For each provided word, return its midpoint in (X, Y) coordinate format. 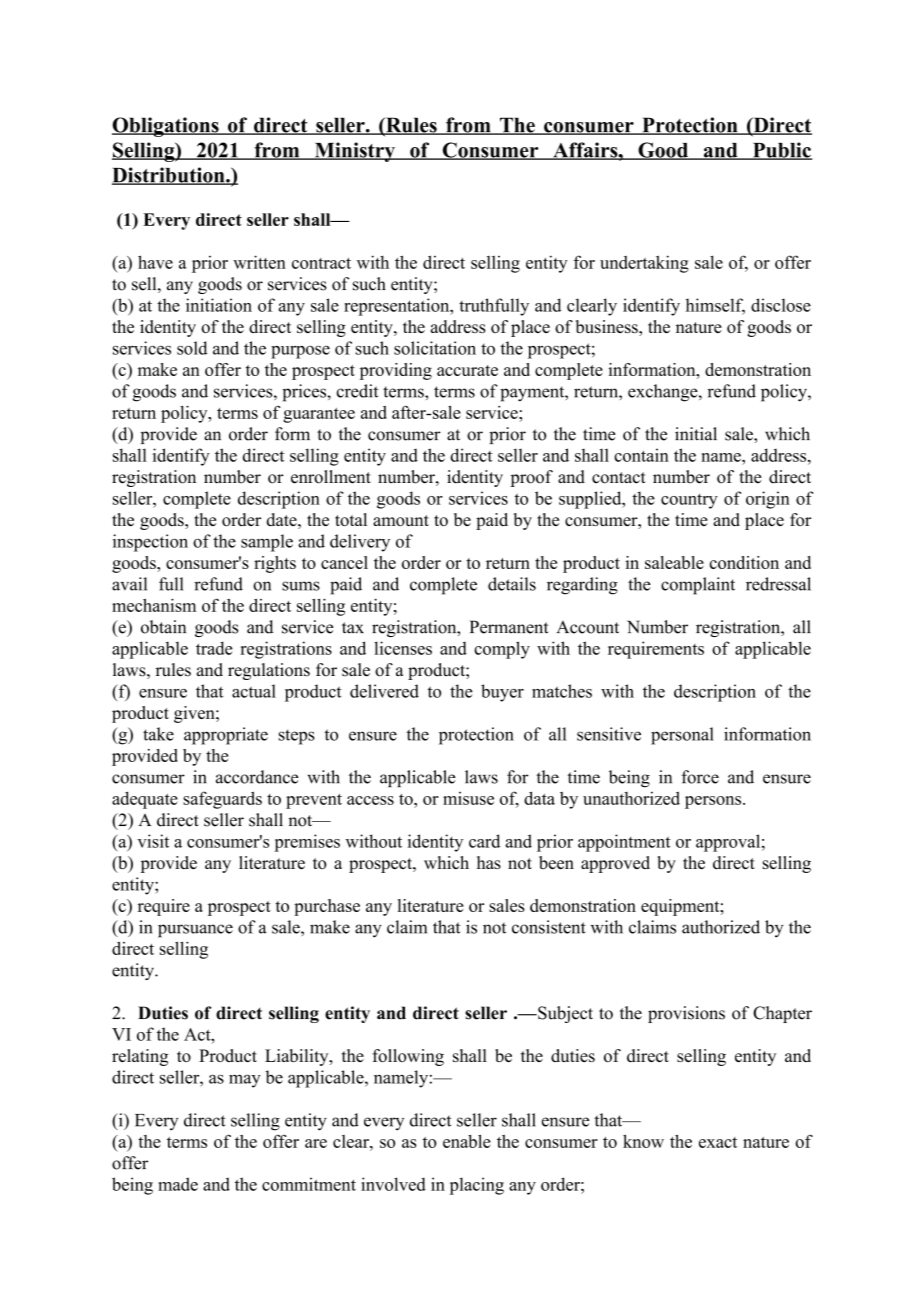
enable (467, 1141)
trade (214, 648)
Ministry (354, 152)
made (178, 1184)
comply (502, 650)
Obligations (166, 127)
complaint (698, 586)
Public (781, 151)
